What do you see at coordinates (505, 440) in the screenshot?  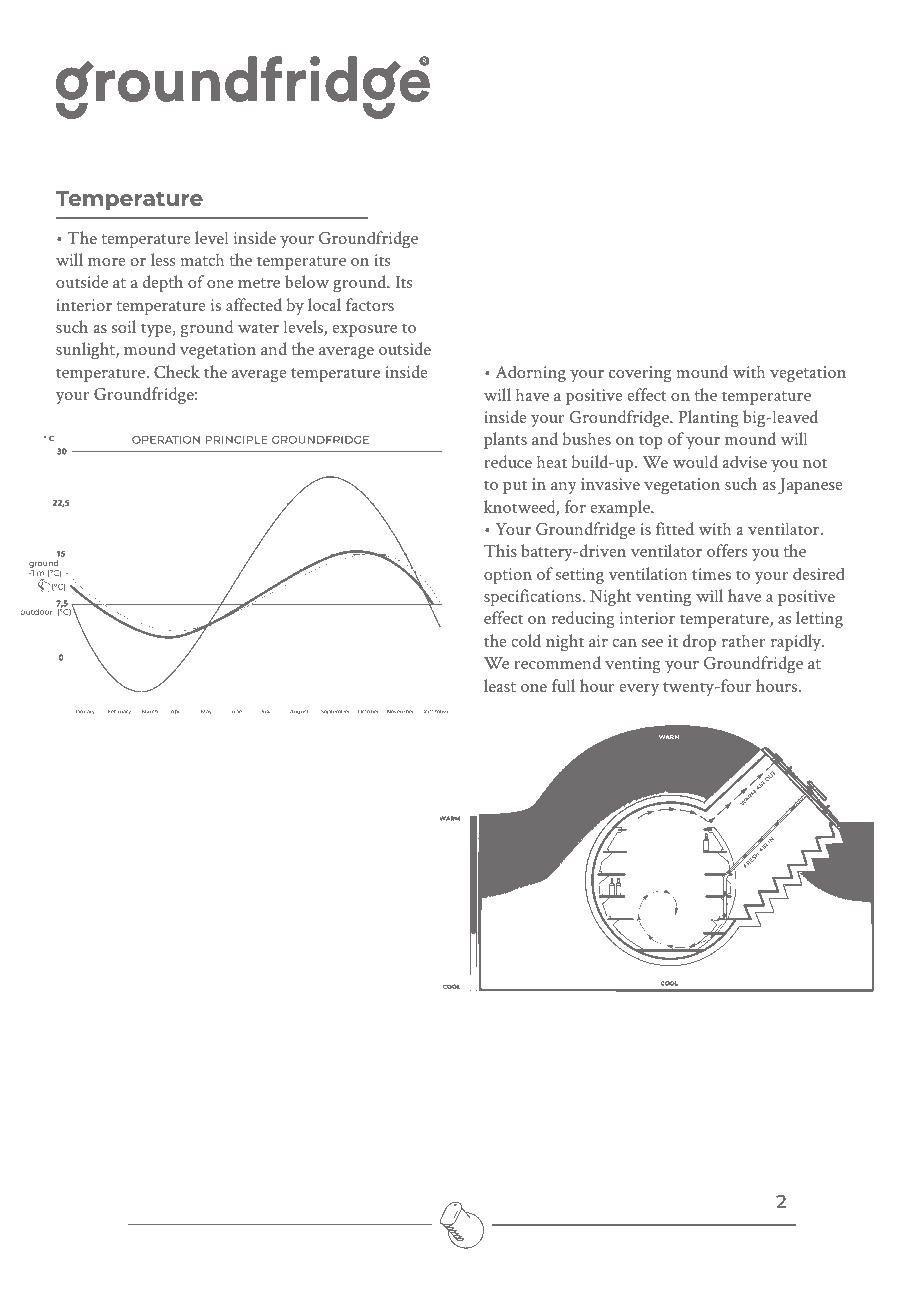 I see `plants` at bounding box center [505, 440].
